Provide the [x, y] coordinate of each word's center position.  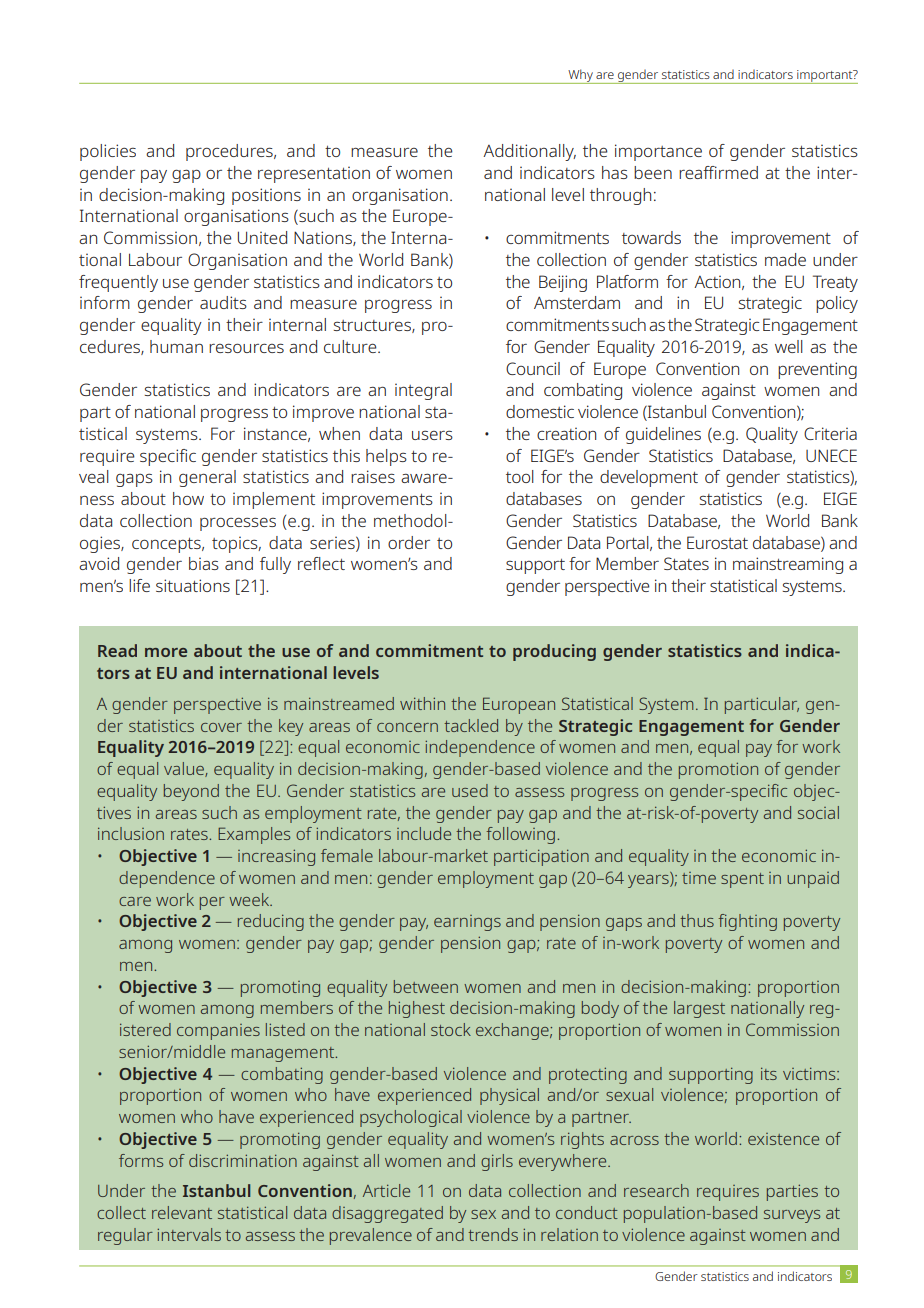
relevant [182, 1212]
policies [108, 152]
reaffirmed [718, 172]
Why [580, 76]
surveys [792, 1216]
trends [493, 1234]
